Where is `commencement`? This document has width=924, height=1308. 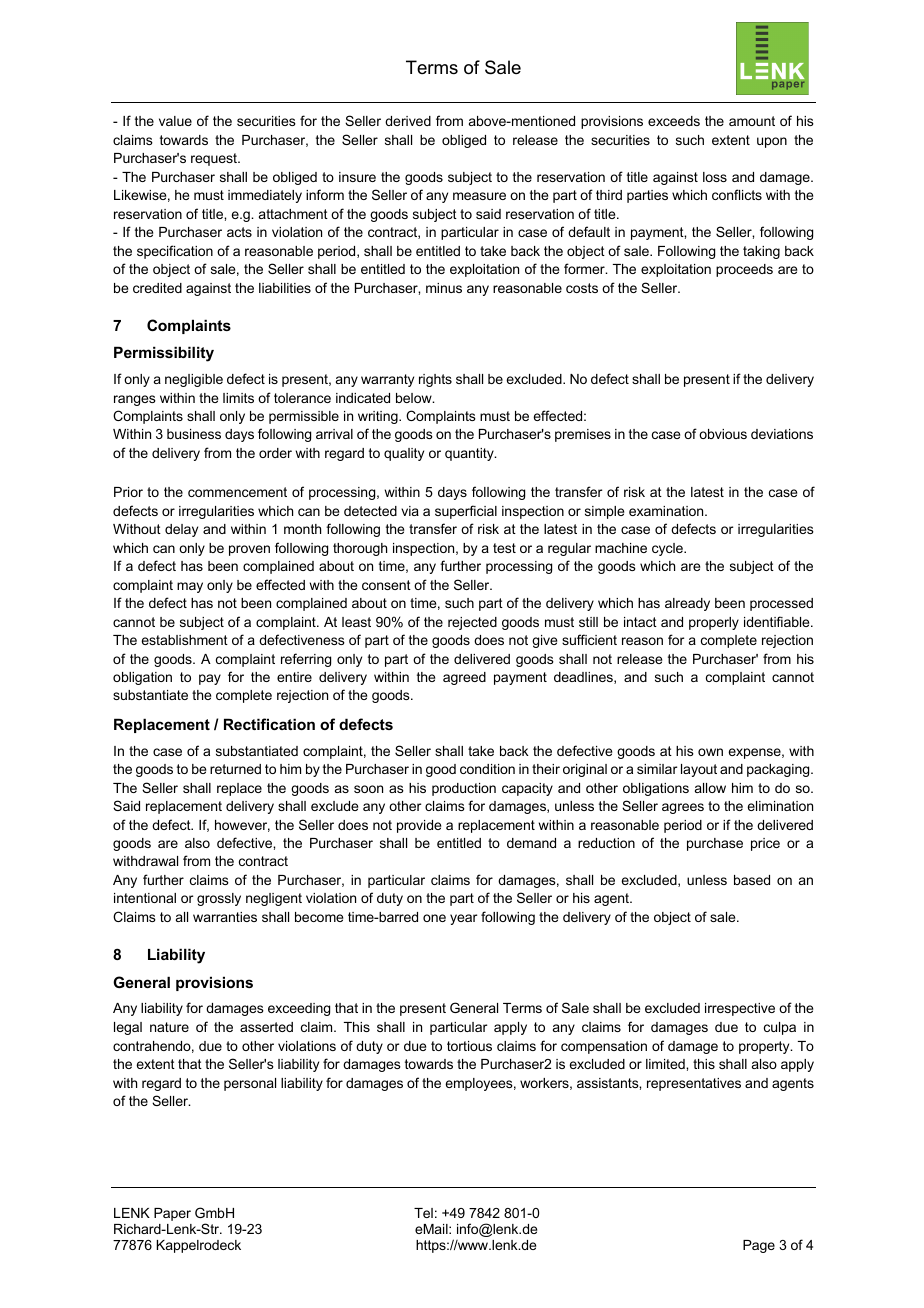
commencement is located at coordinates (237, 492).
